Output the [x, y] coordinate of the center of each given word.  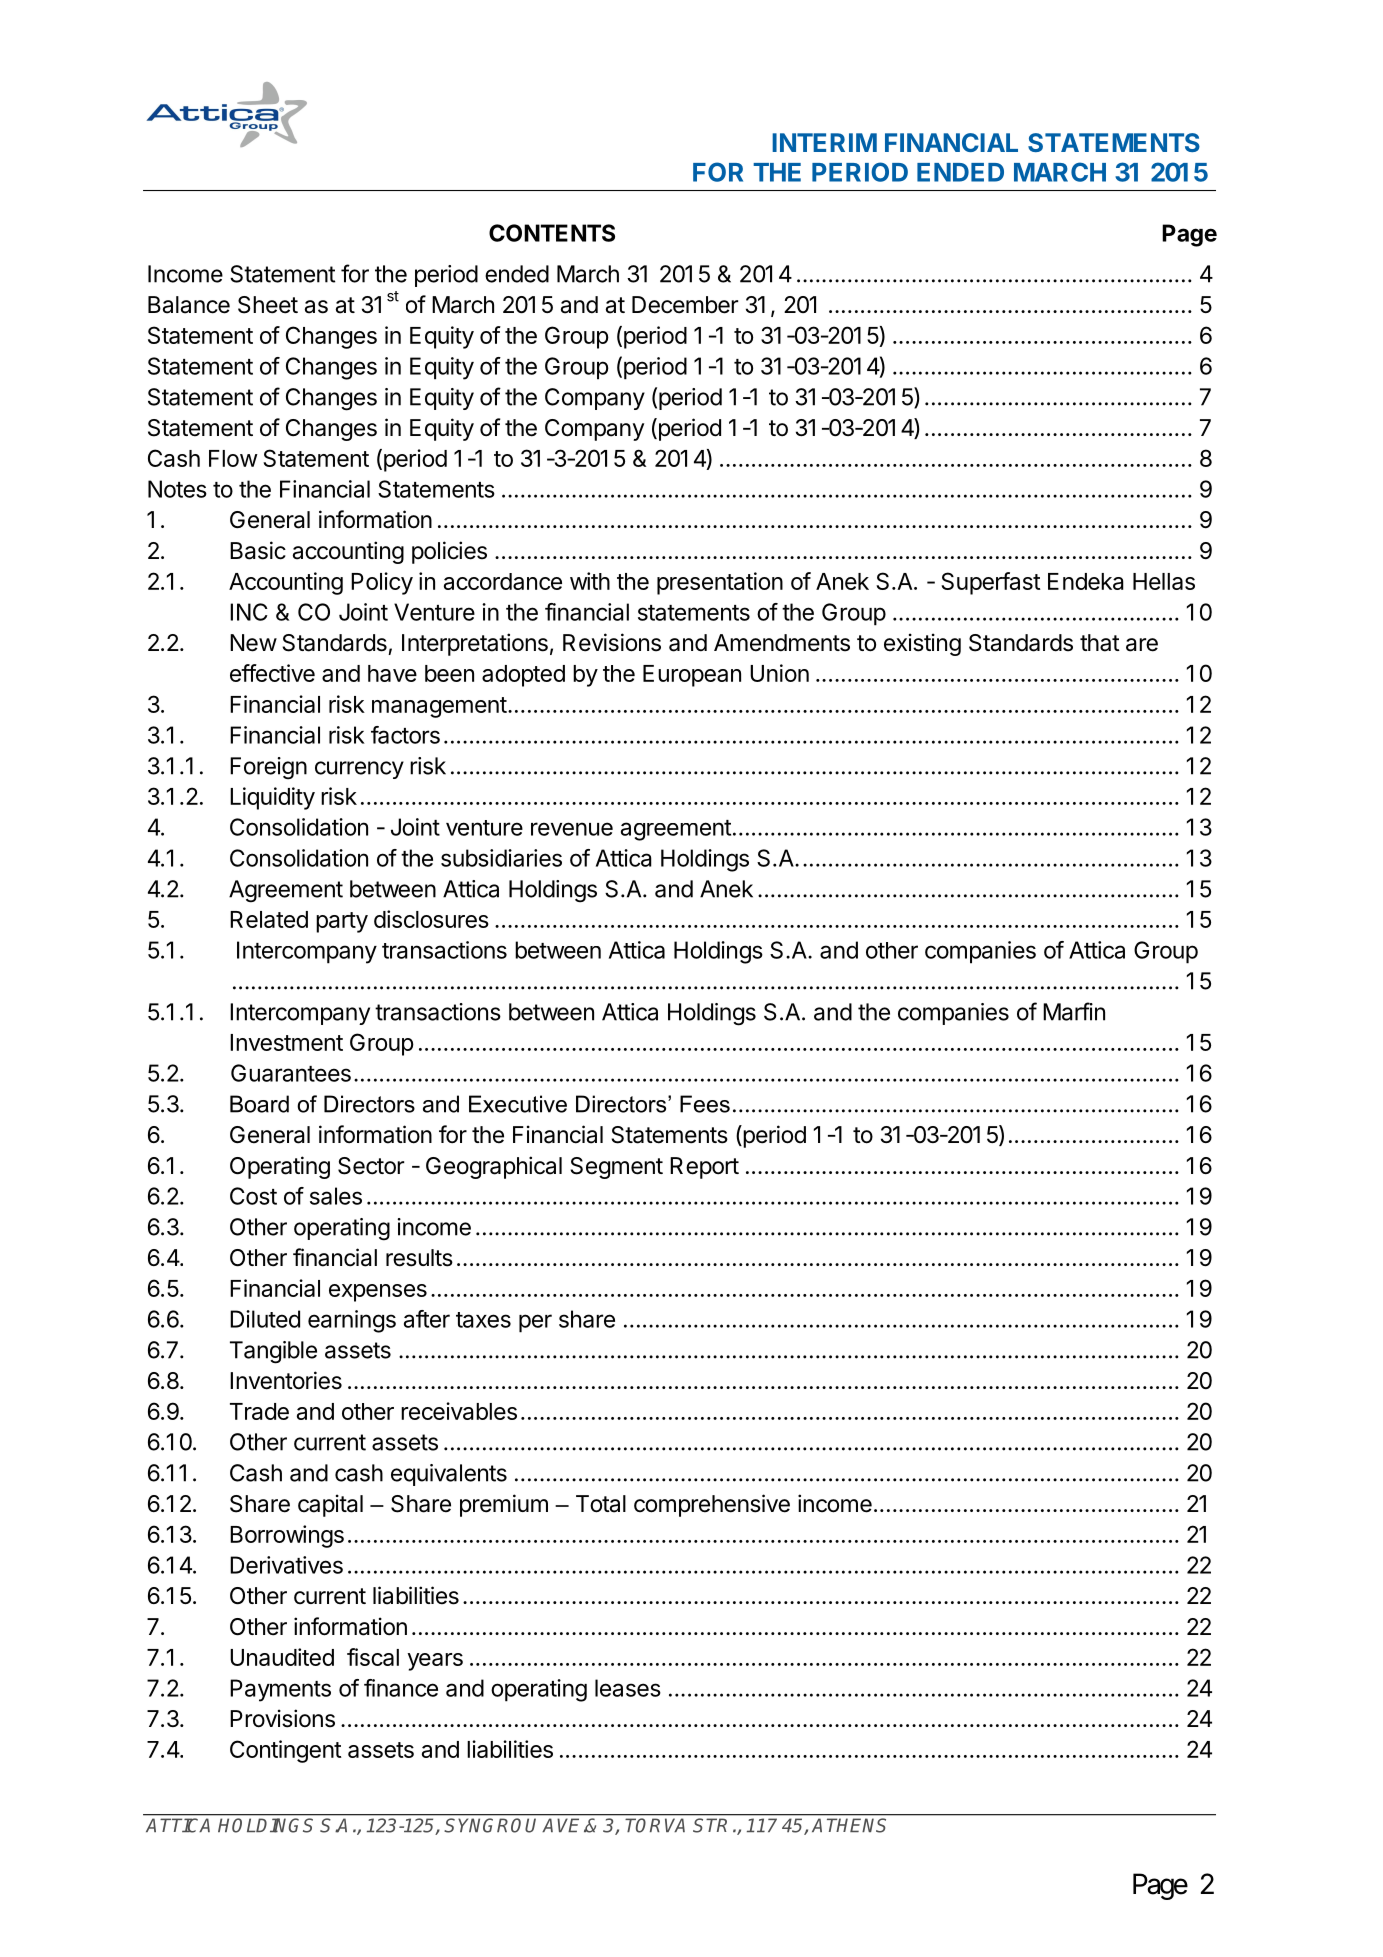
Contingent [286, 1751]
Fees [705, 1104]
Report [704, 1168]
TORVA [655, 1825]
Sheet [268, 305]
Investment [286, 1042]
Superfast [991, 583]
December [685, 305]
